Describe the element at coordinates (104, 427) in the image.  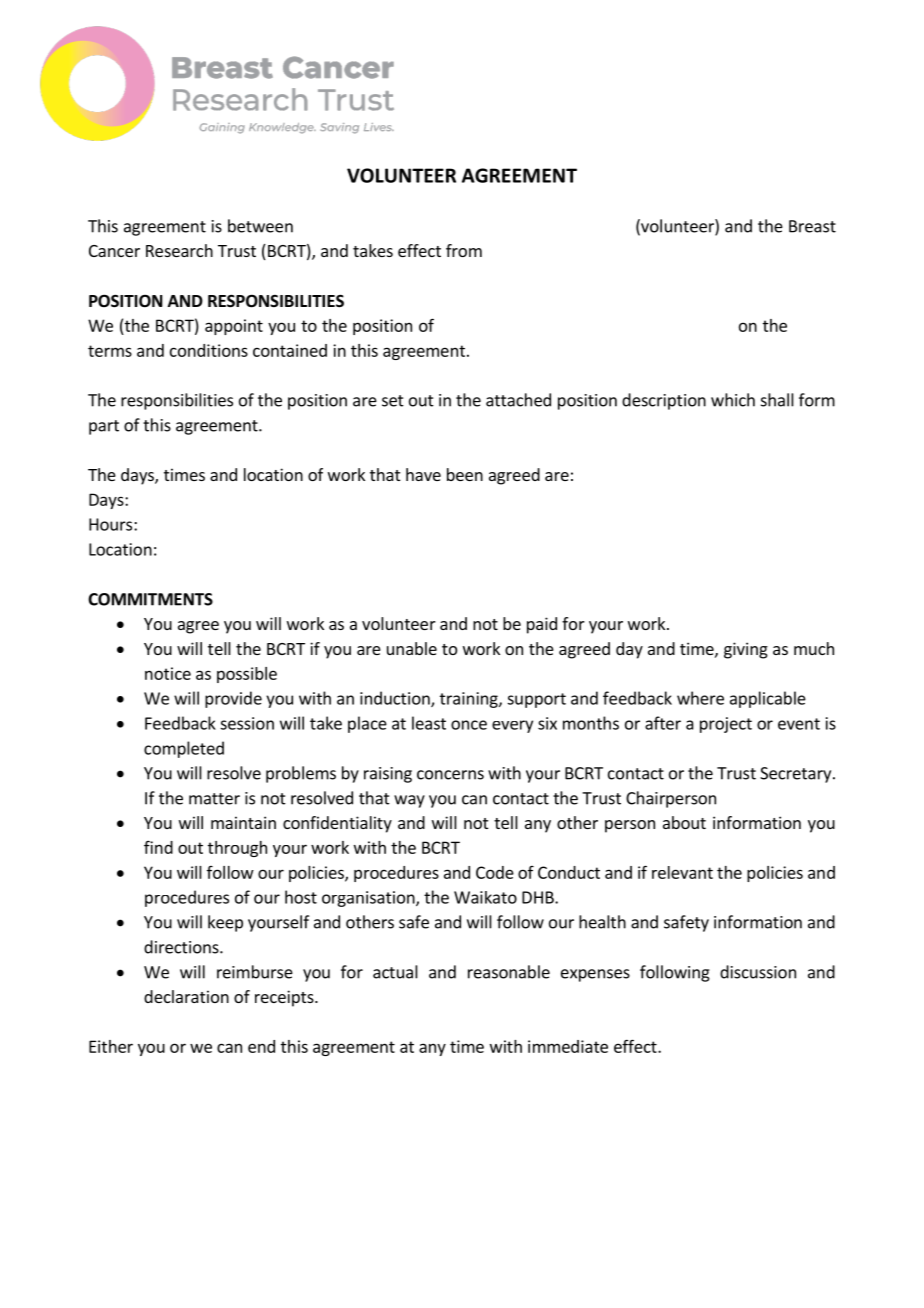
I see `part` at that location.
